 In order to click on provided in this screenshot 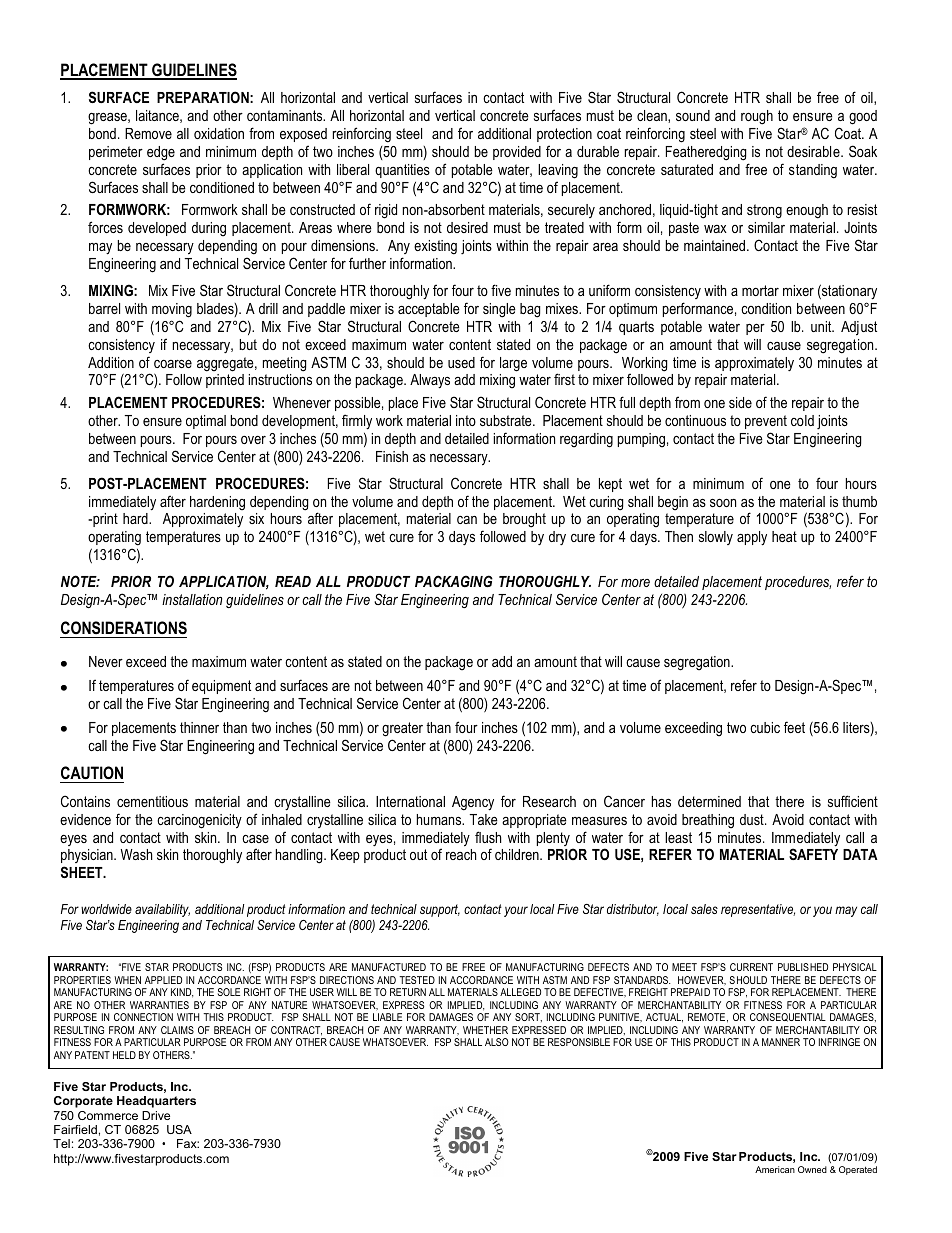, I will do `click(517, 153)`.
